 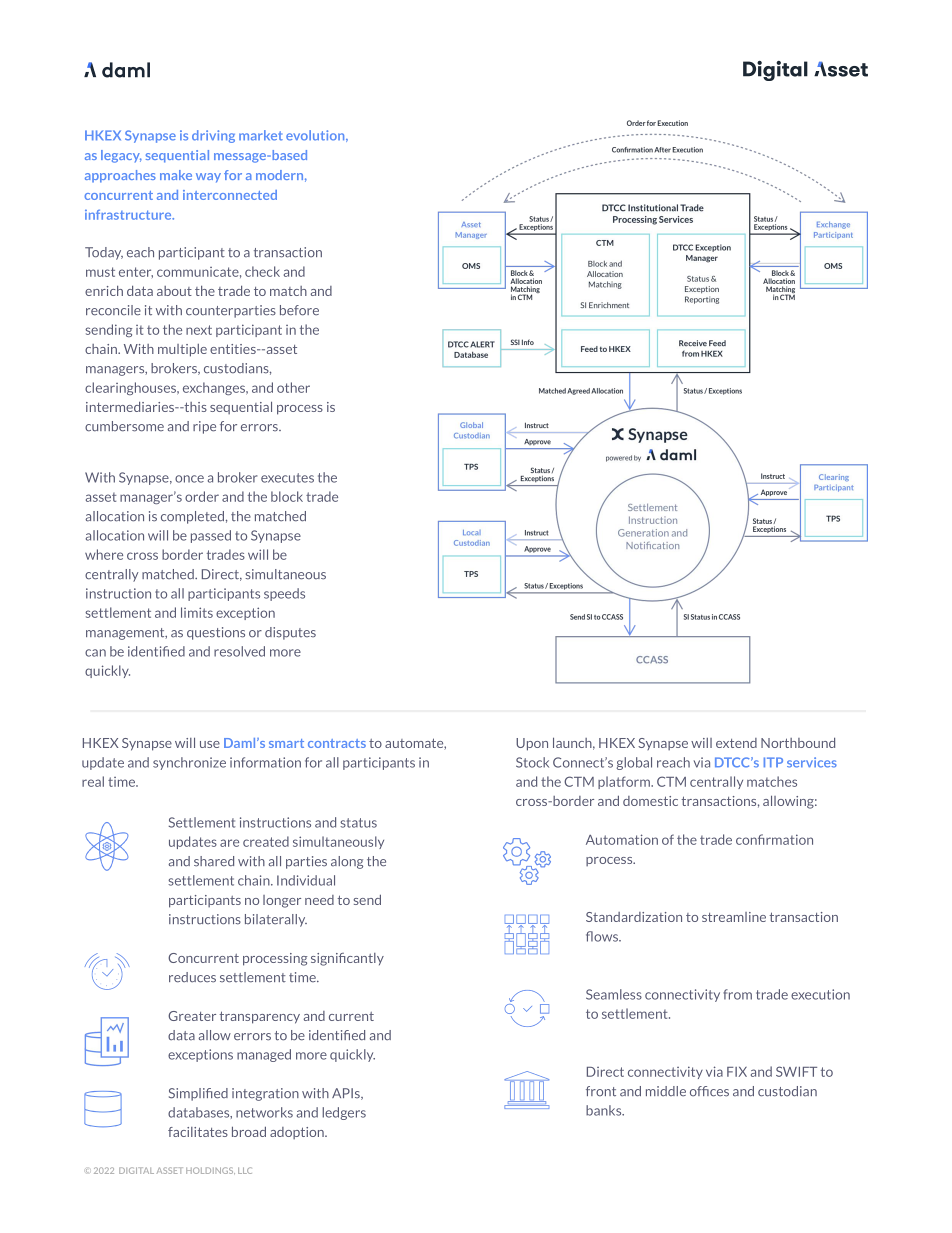 What do you see at coordinates (198, 1132) in the document?
I see `facilitates` at bounding box center [198, 1132].
